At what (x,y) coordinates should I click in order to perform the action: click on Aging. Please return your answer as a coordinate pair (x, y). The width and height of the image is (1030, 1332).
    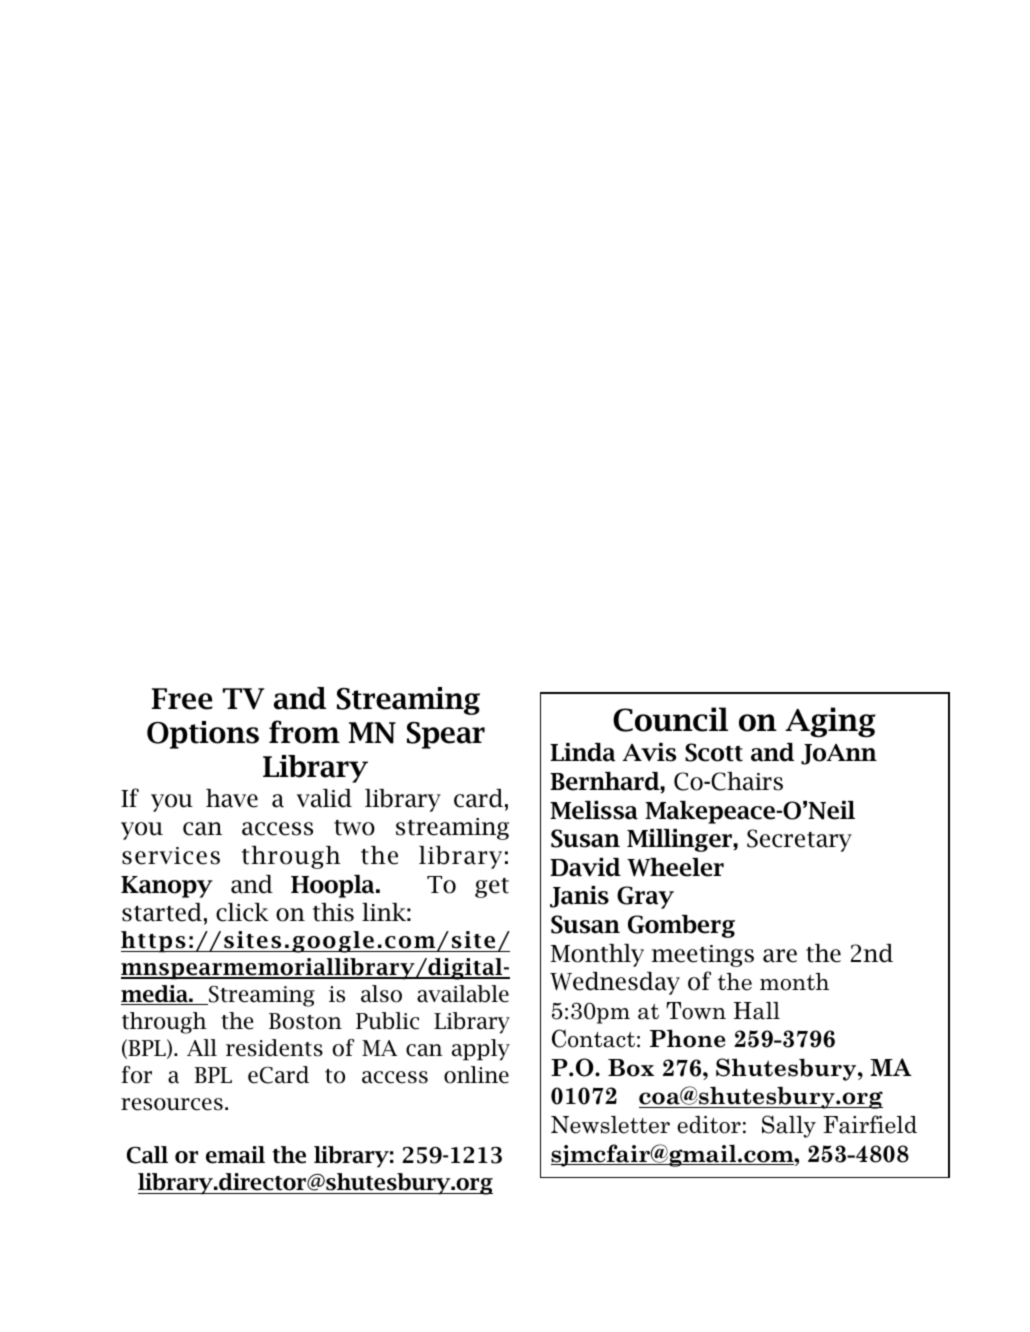
    Looking at the image, I should click on (830, 722).
